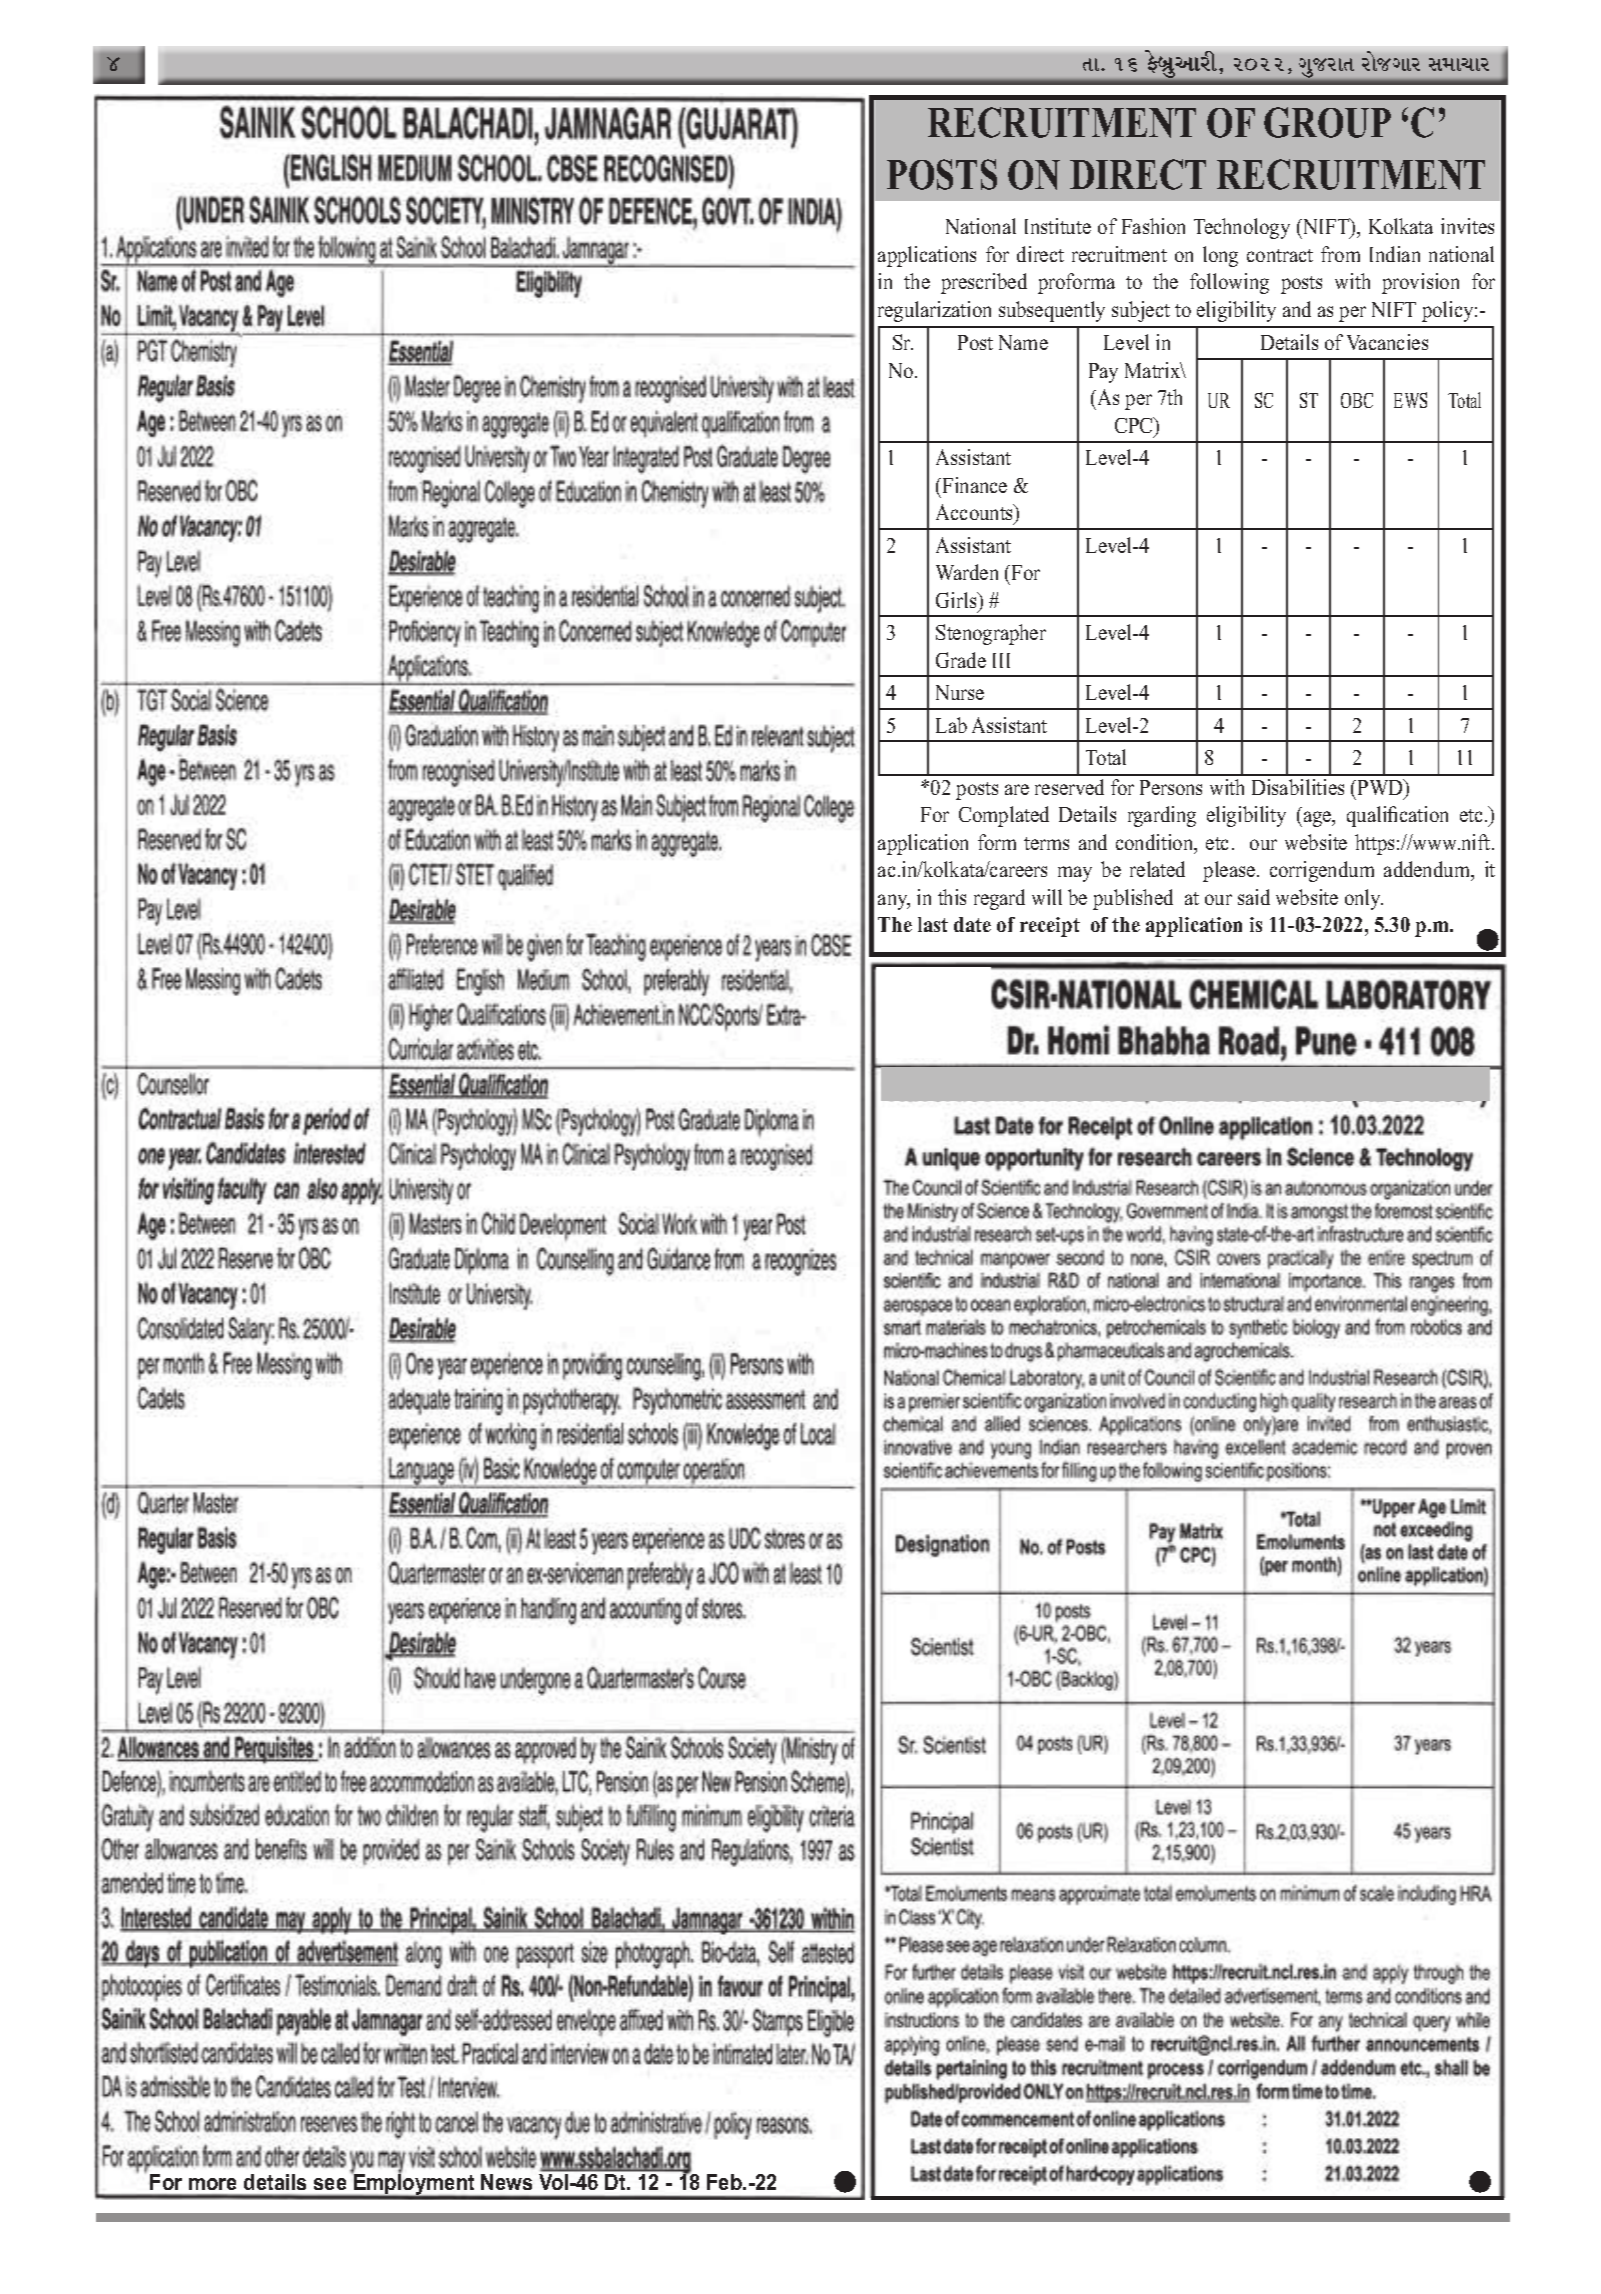  I want to click on said, so click(1254, 897).
